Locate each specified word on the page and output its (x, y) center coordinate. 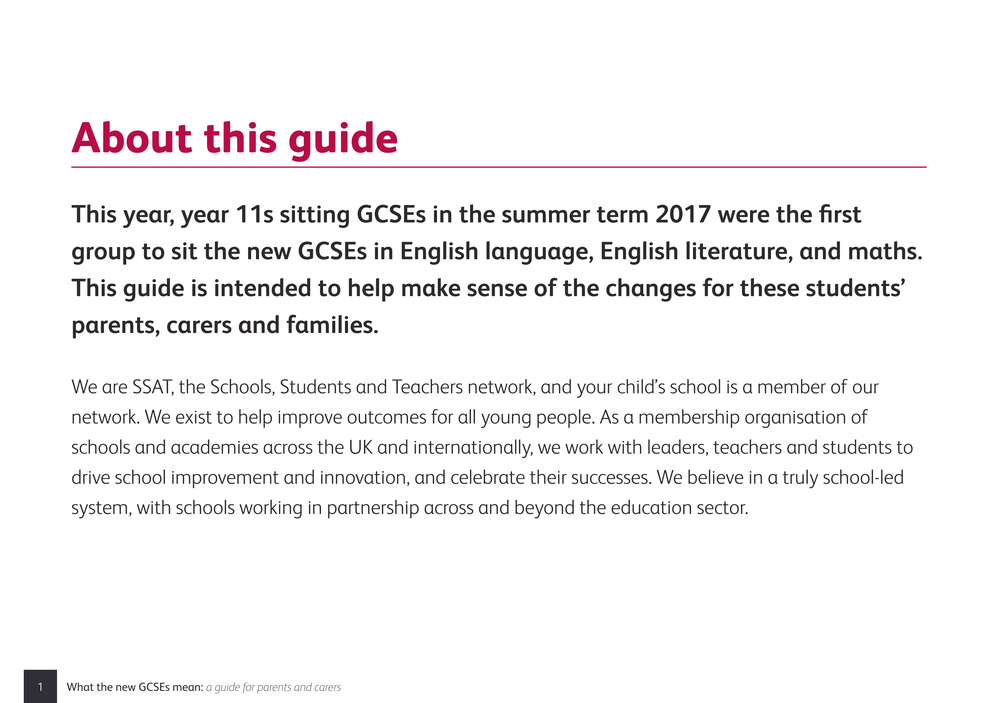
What (80, 686)
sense (497, 290)
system (99, 510)
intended (262, 287)
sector (722, 508)
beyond (544, 509)
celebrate (488, 476)
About (131, 137)
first (840, 213)
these (769, 287)
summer (546, 216)
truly (800, 479)
